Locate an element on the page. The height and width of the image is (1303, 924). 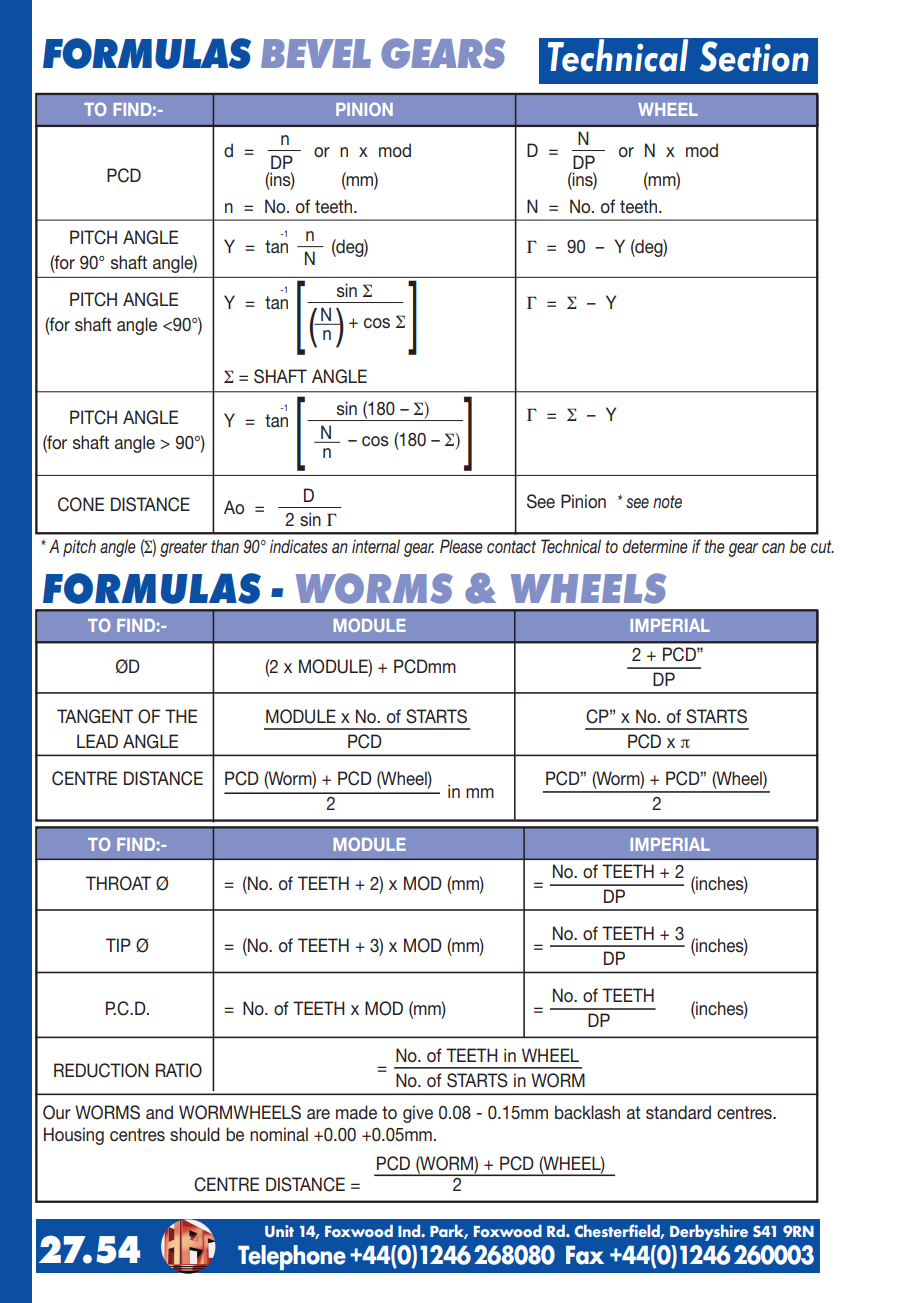
Please is located at coordinates (461, 546).
